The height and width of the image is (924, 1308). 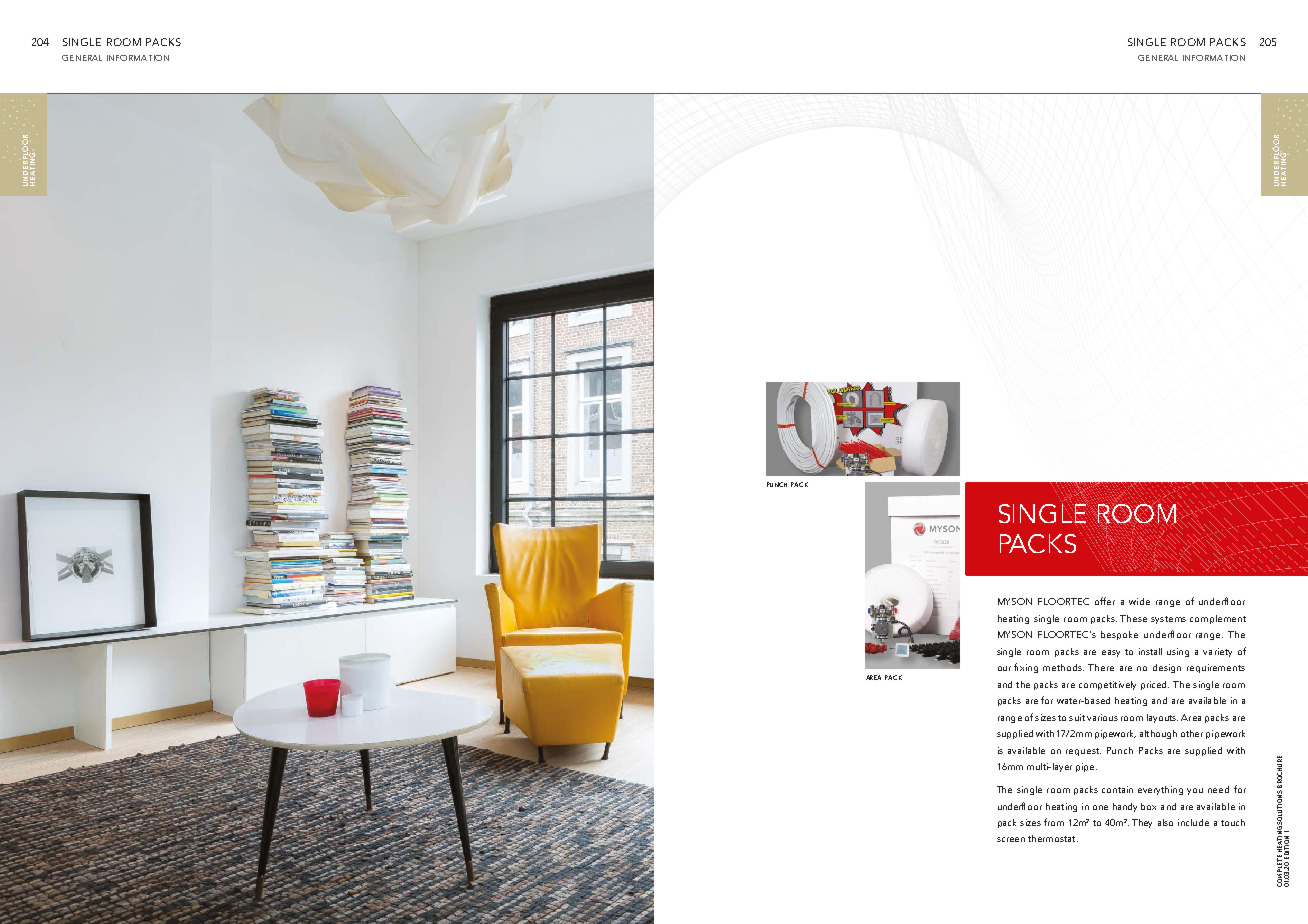 What do you see at coordinates (1192, 733) in the image?
I see `other` at bounding box center [1192, 733].
